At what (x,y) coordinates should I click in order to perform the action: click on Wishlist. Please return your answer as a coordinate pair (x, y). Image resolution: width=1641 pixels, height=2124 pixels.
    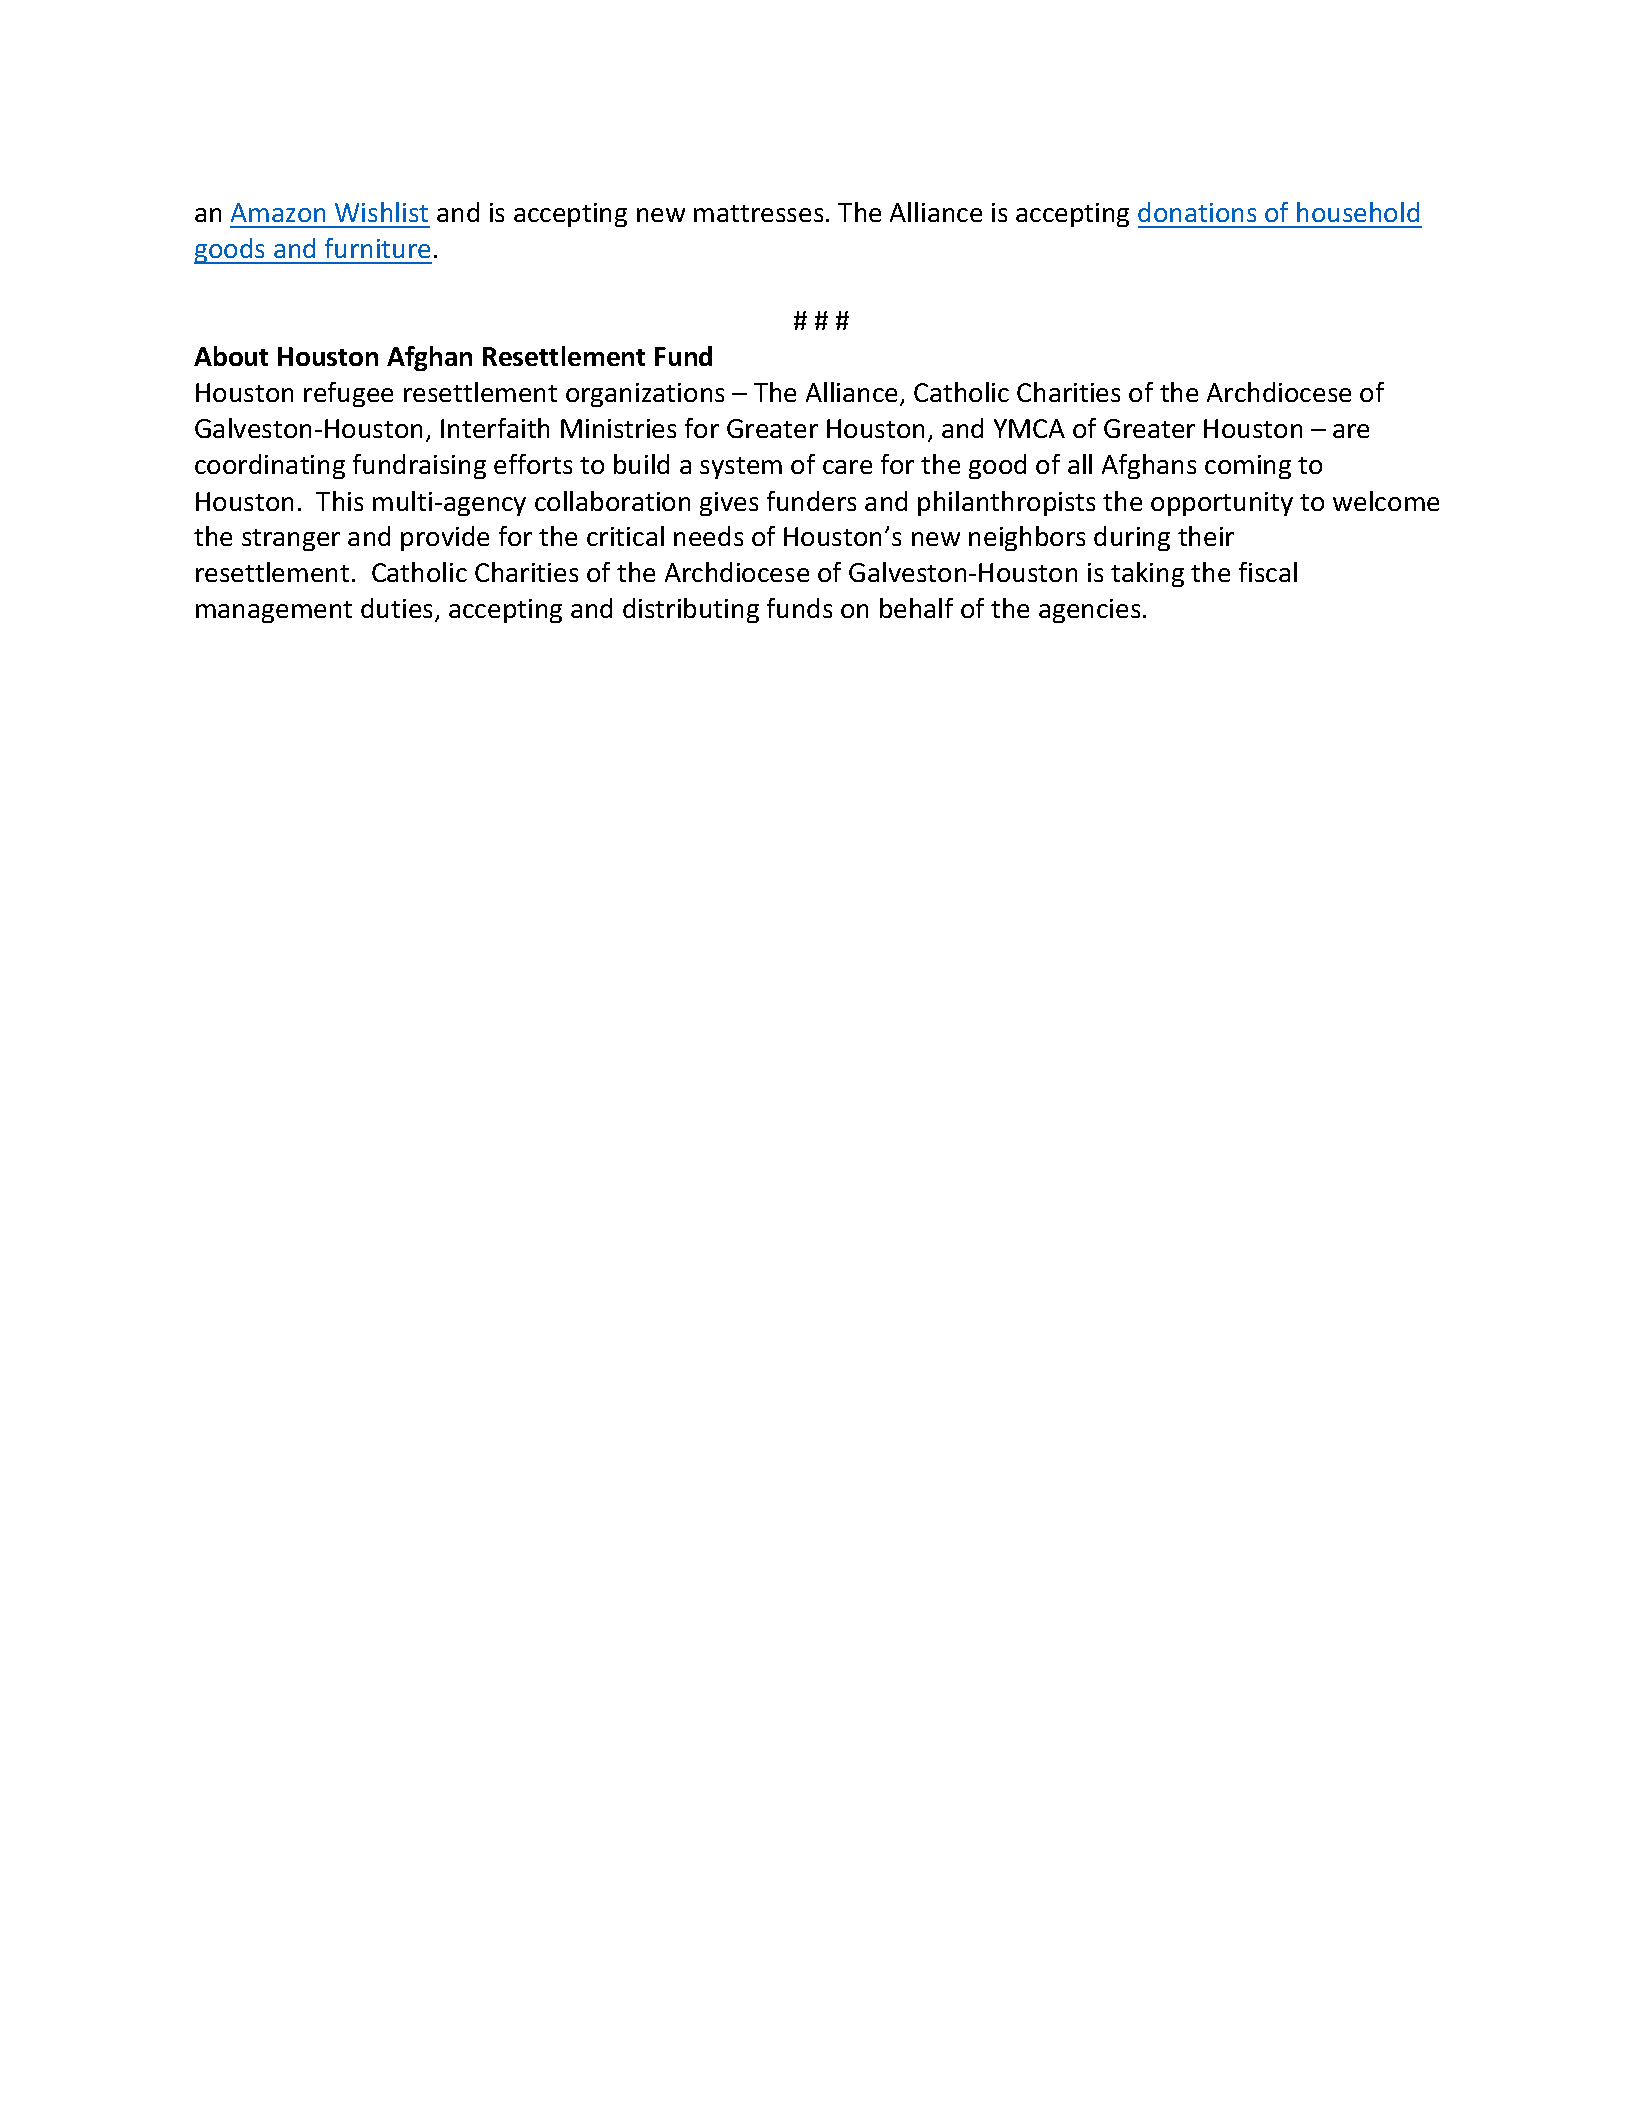
    Looking at the image, I should click on (381, 212).
